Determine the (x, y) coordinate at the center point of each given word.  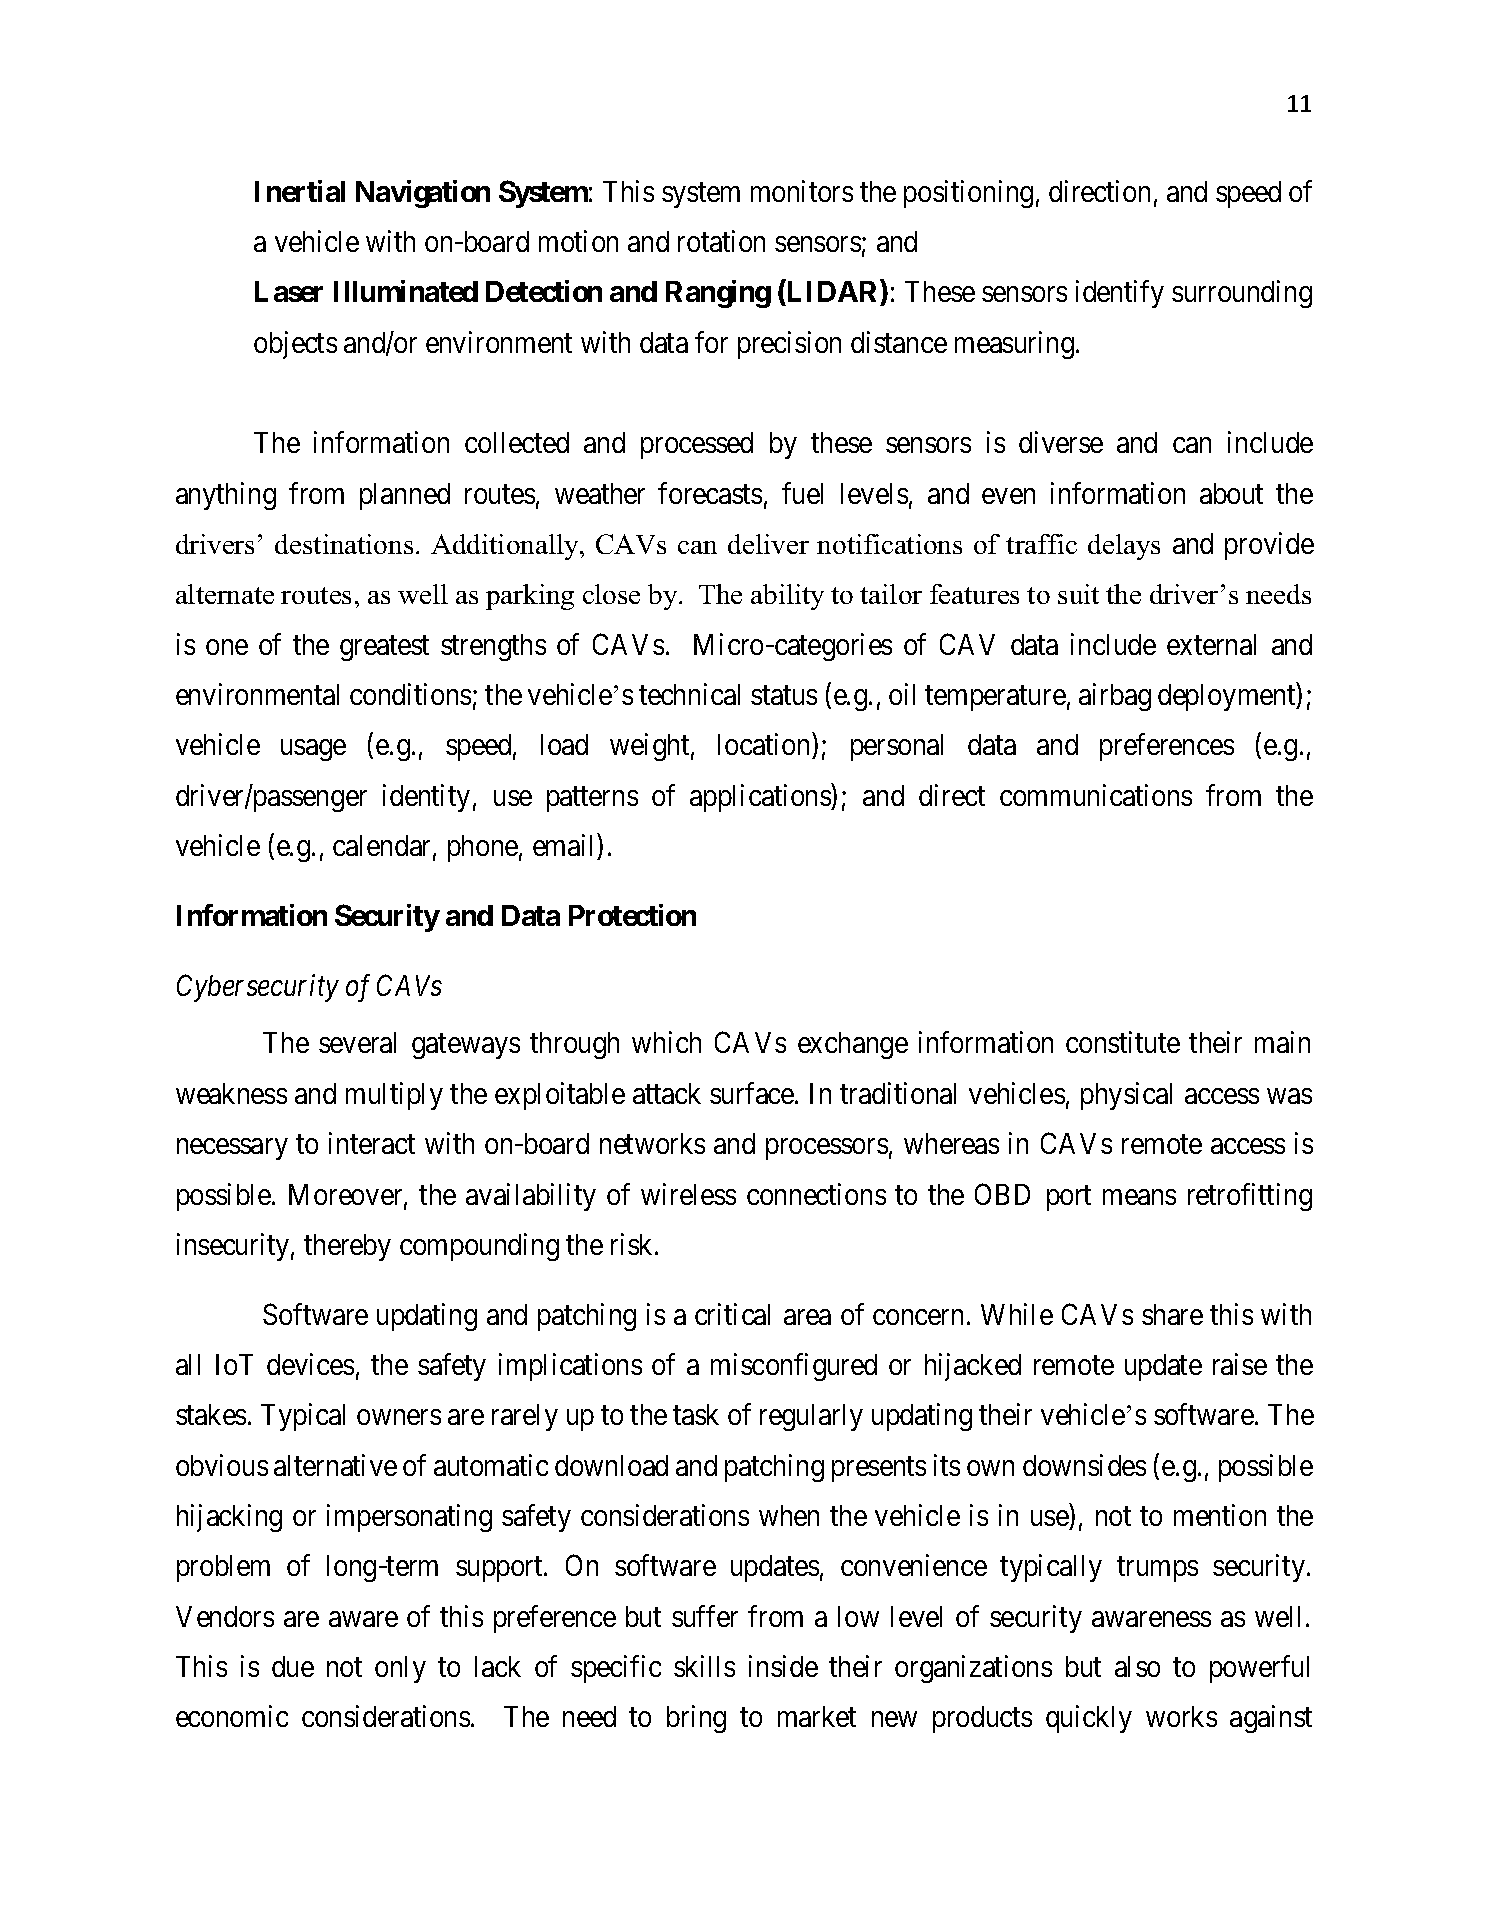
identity (426, 798)
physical (1126, 1096)
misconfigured (794, 1367)
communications (1096, 795)
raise (1240, 1364)
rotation (721, 241)
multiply (394, 1096)
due (293, 1666)
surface (753, 1093)
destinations (344, 544)
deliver (768, 544)
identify (1120, 294)
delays (1124, 547)
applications (761, 798)
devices (310, 1364)
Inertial (300, 191)
